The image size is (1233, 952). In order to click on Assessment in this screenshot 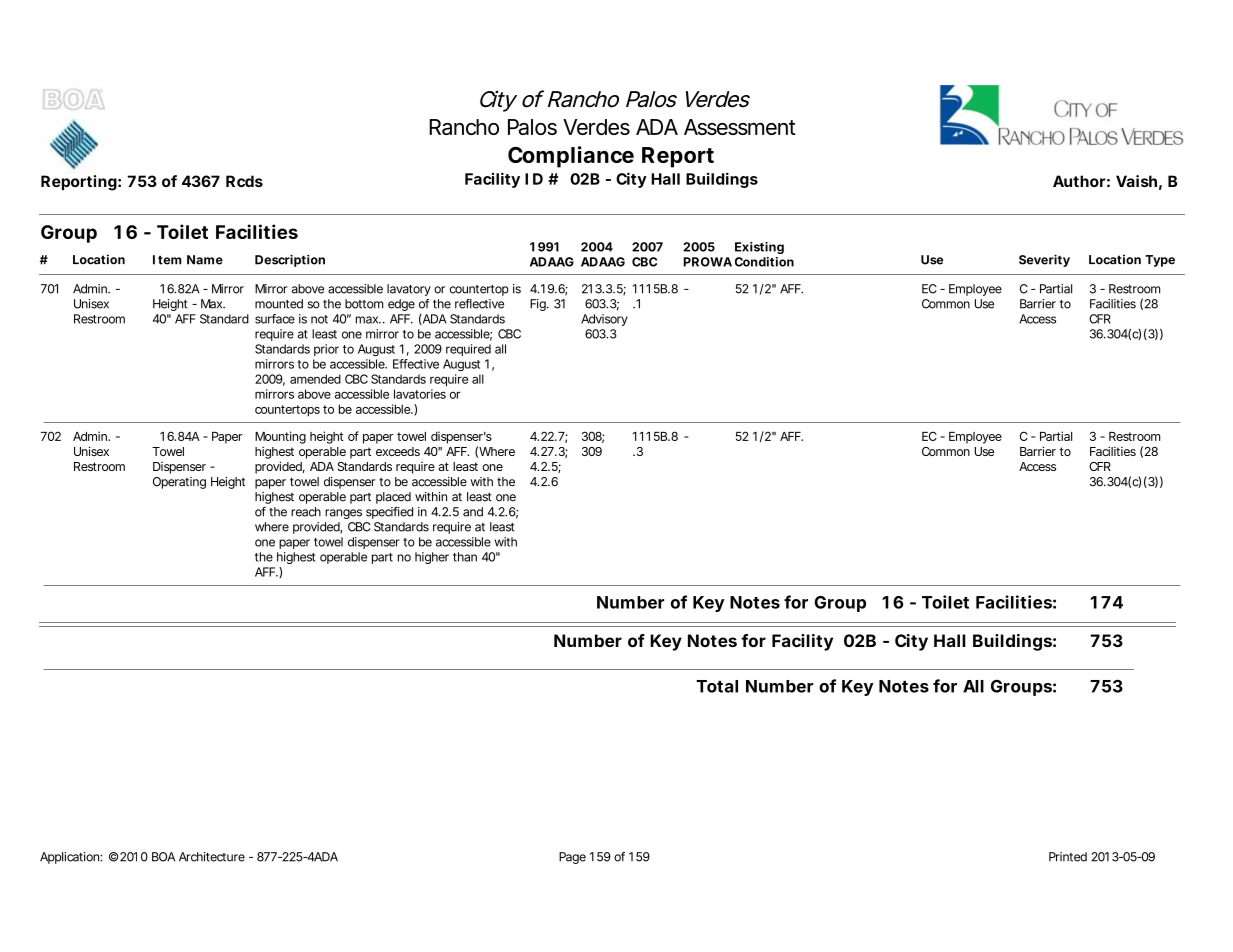, I will do `click(740, 127)`.
